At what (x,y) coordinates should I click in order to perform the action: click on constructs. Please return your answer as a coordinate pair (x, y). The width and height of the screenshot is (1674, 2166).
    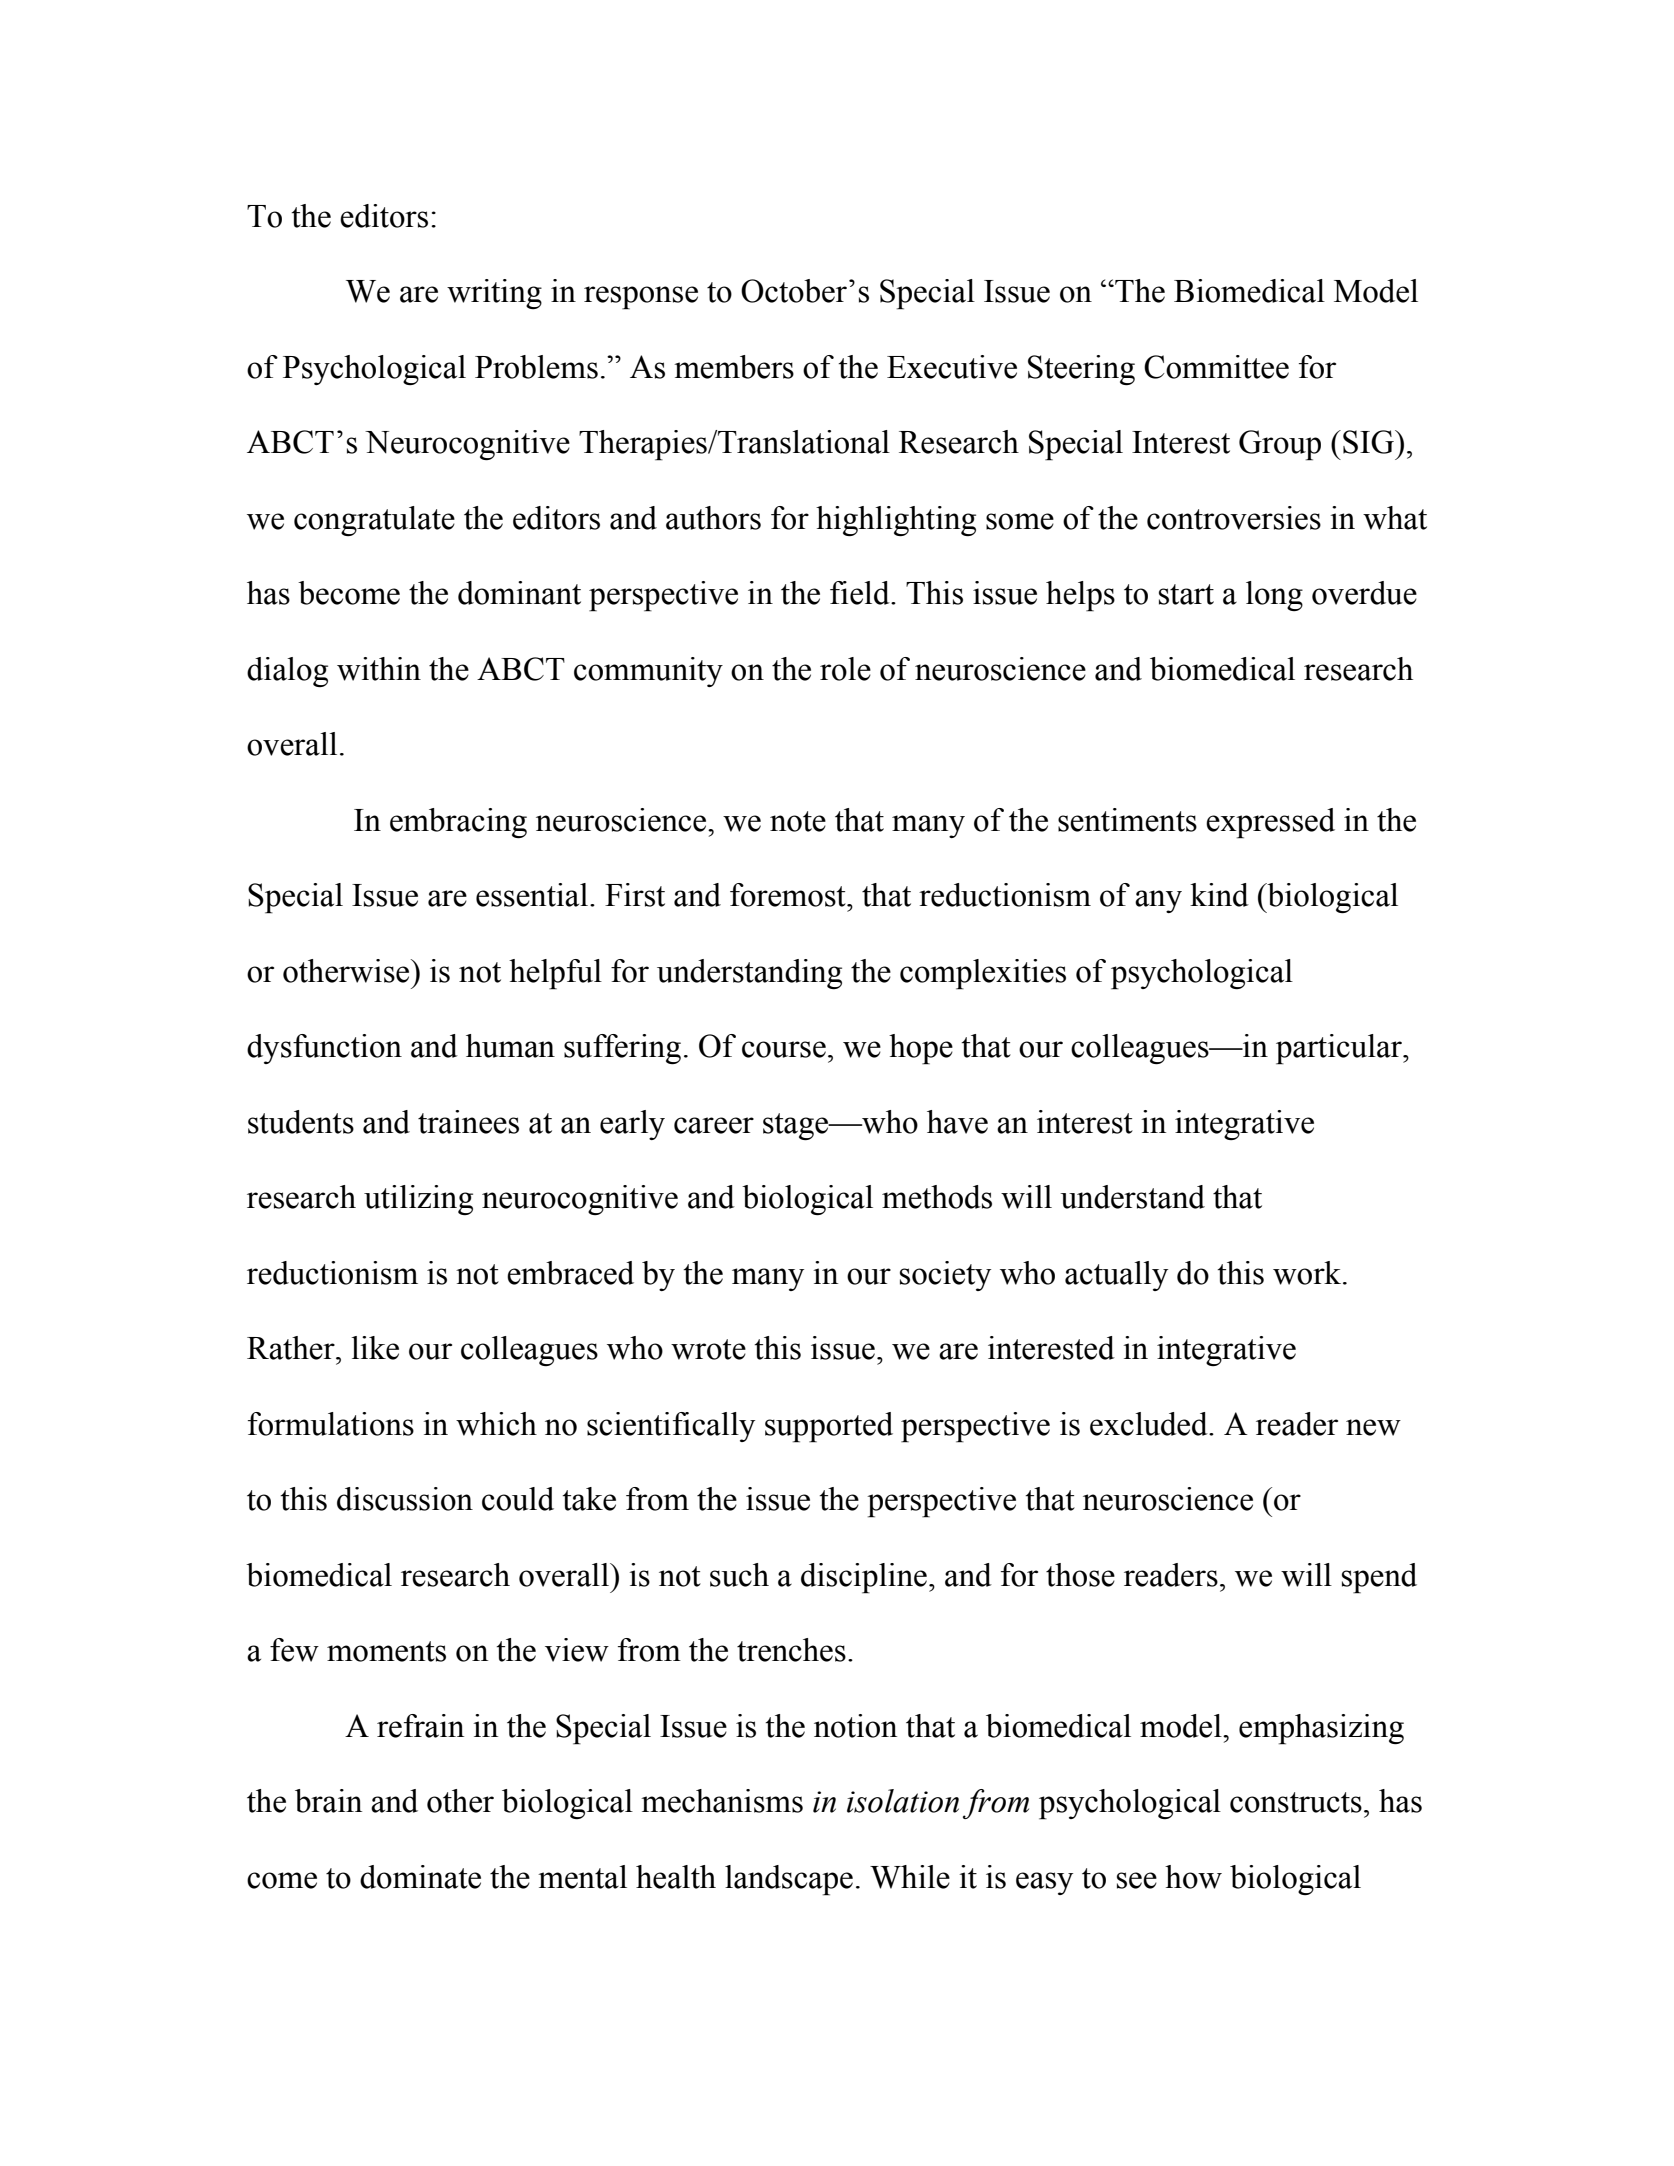
    Looking at the image, I should click on (1296, 1802).
